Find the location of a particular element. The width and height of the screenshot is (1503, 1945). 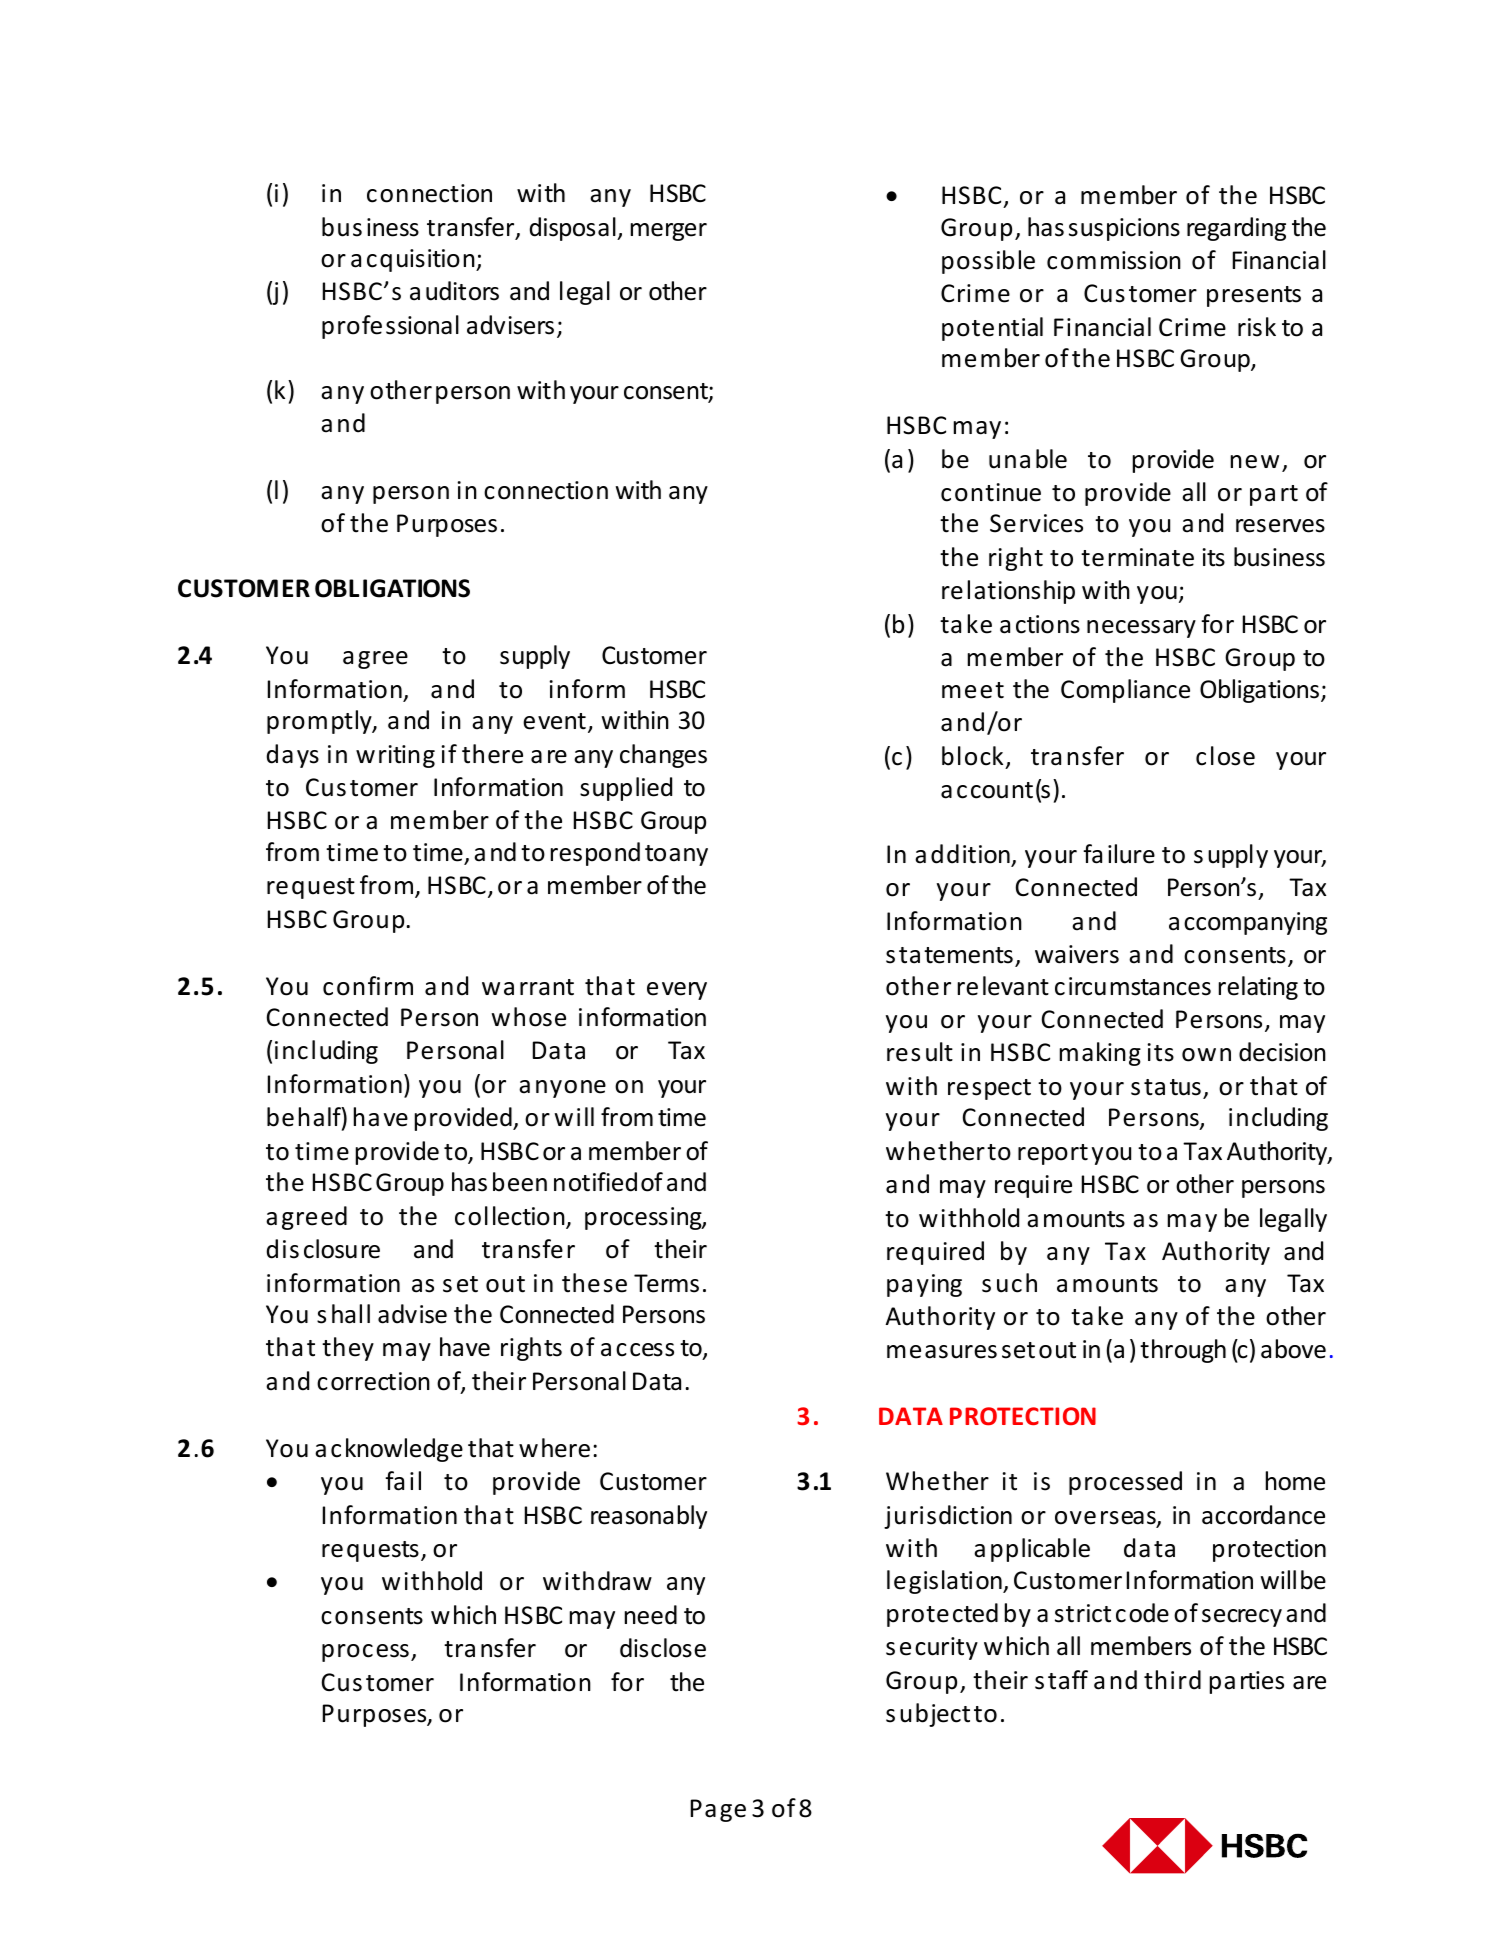

promptly is located at coordinates (320, 722).
